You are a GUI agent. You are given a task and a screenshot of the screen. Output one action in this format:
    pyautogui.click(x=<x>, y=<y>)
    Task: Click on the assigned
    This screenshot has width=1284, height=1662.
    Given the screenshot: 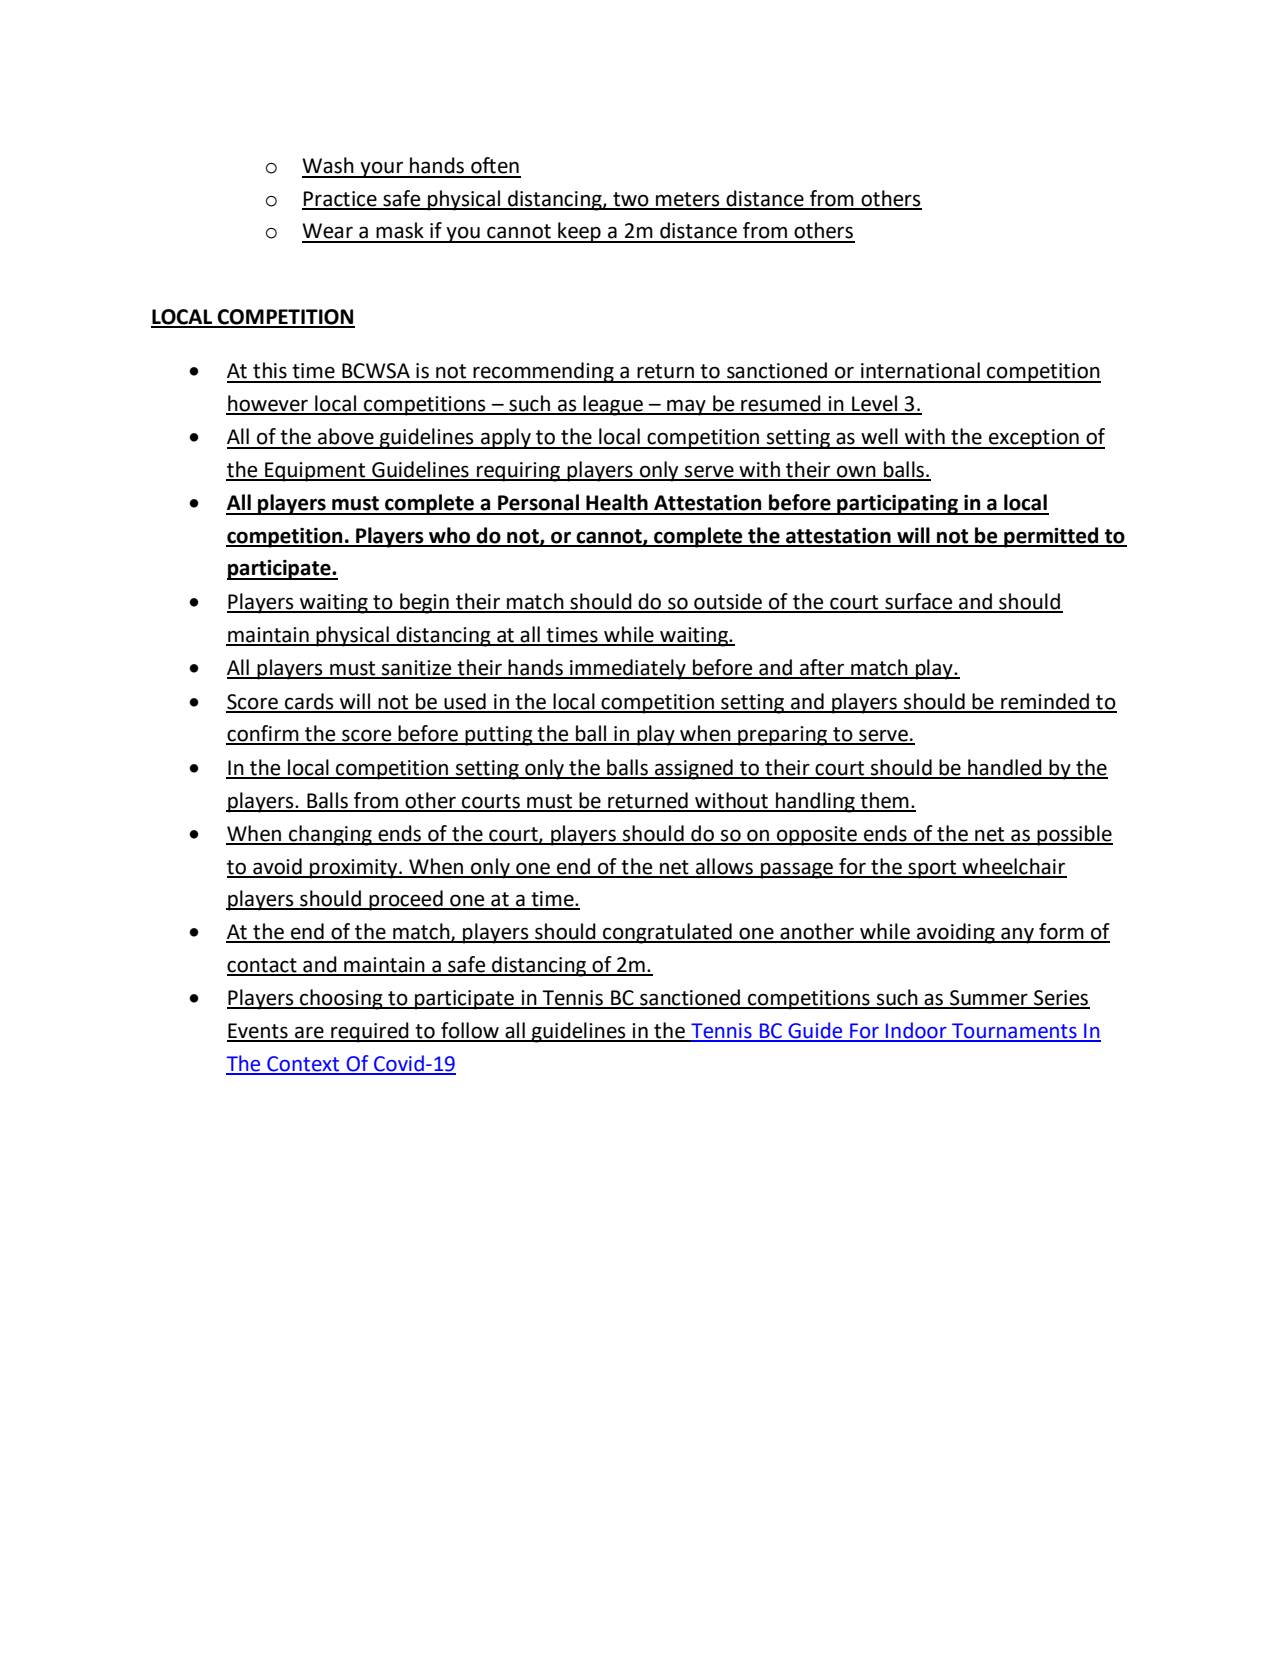 What is the action you would take?
    pyautogui.click(x=694, y=769)
